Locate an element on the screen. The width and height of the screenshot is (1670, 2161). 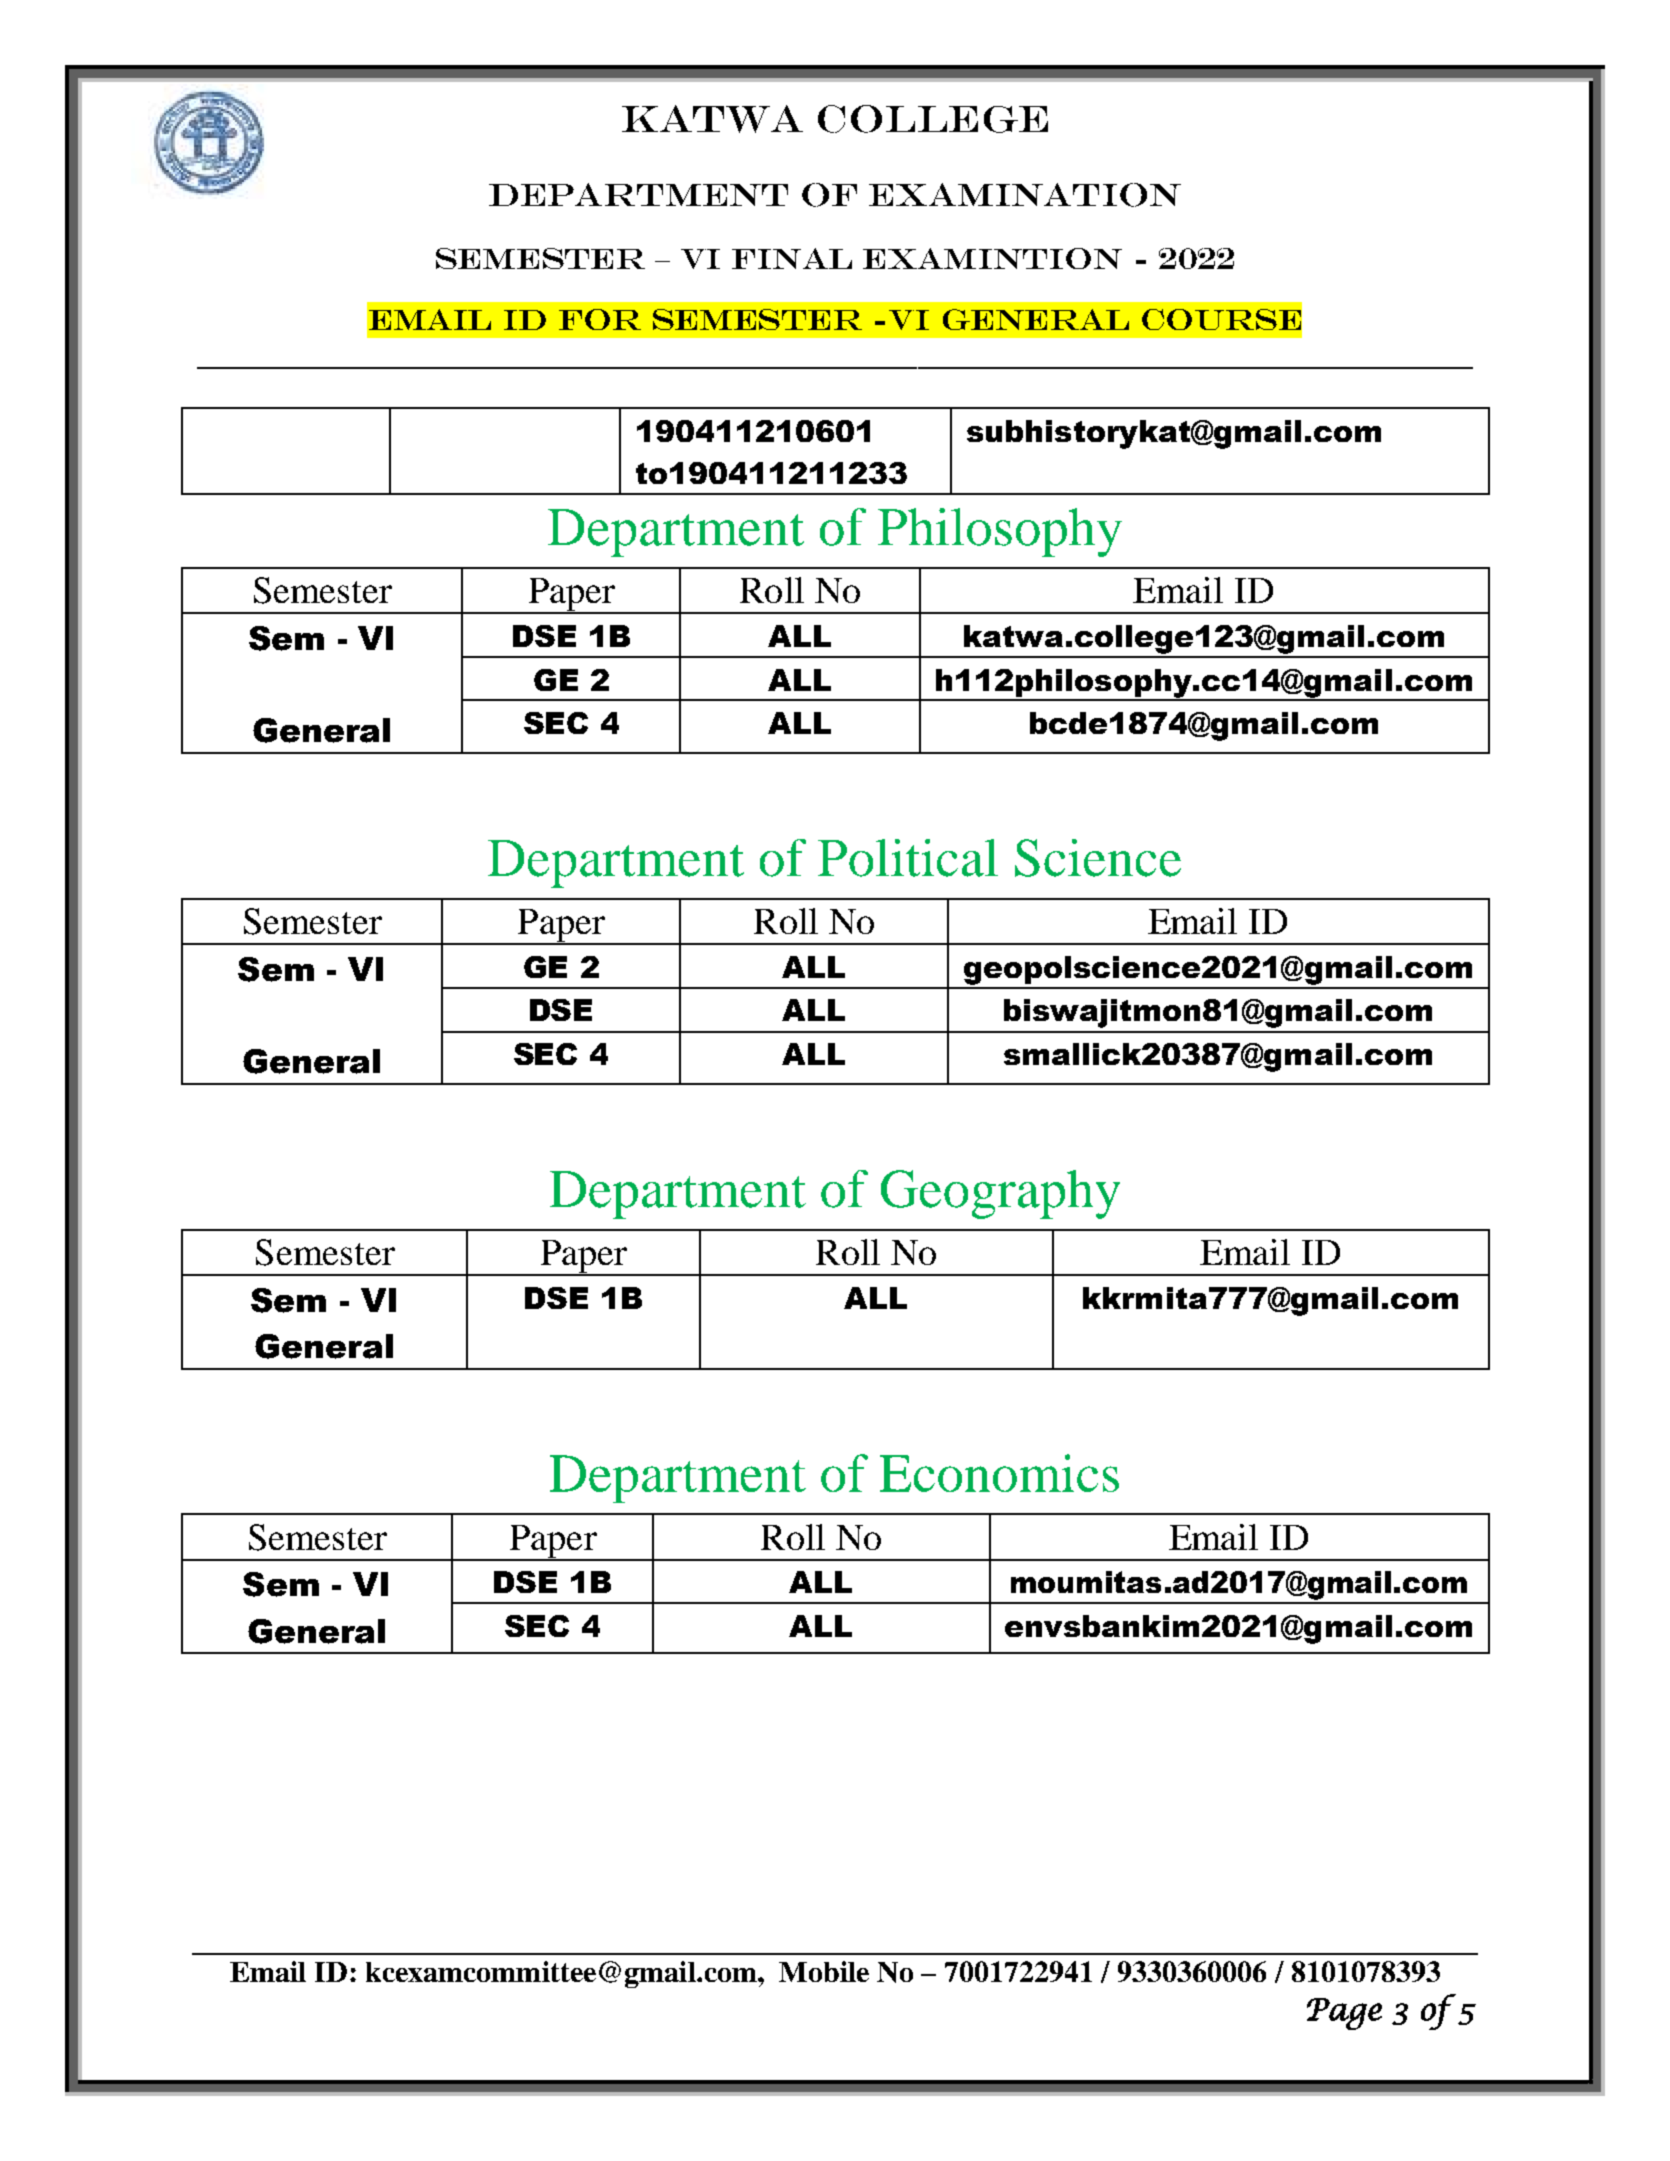
Geography is located at coordinates (1000, 1194).
